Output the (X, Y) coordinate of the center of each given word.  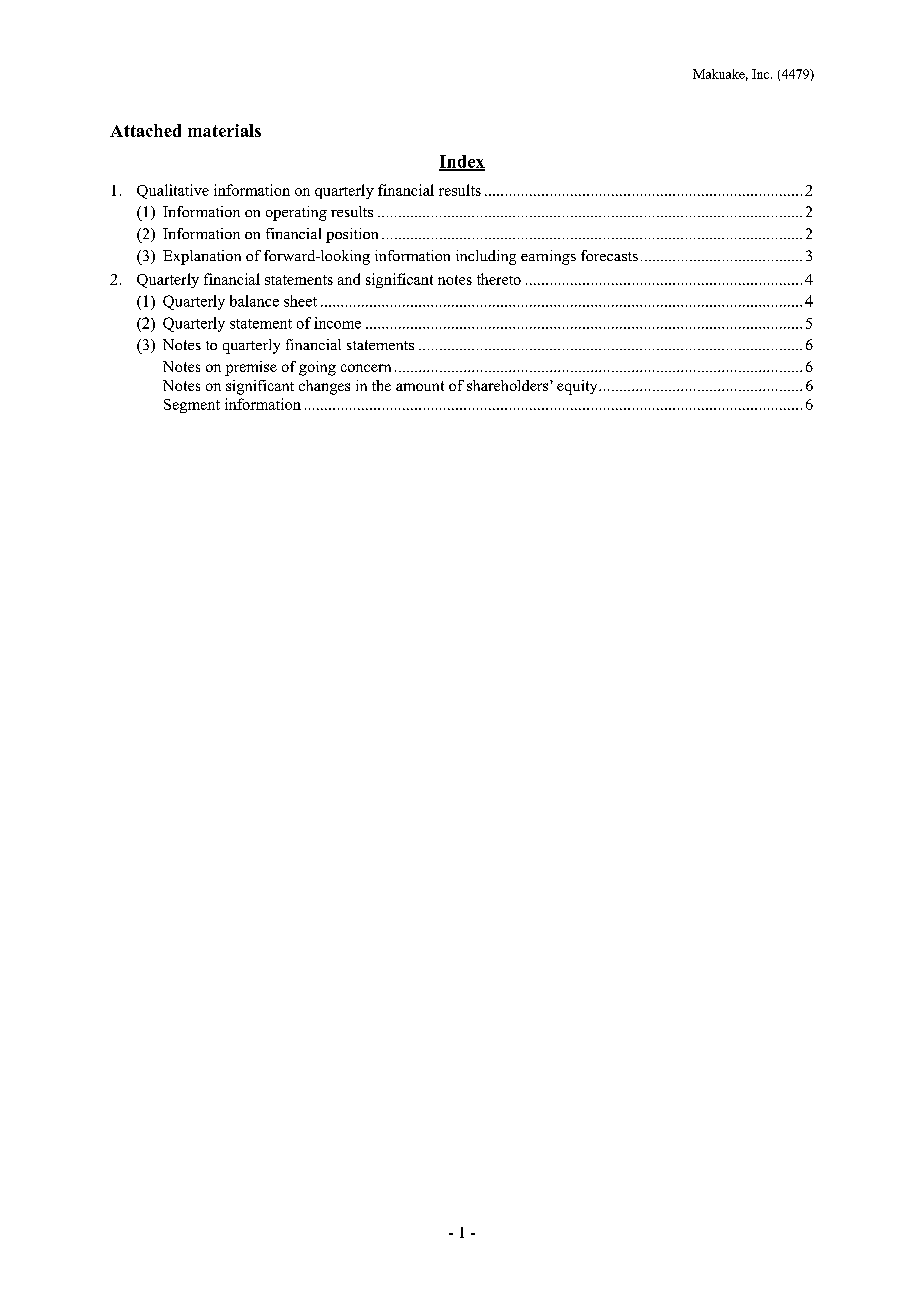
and (349, 279)
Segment (192, 406)
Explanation (202, 257)
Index (462, 162)
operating (296, 213)
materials (224, 130)
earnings (548, 257)
